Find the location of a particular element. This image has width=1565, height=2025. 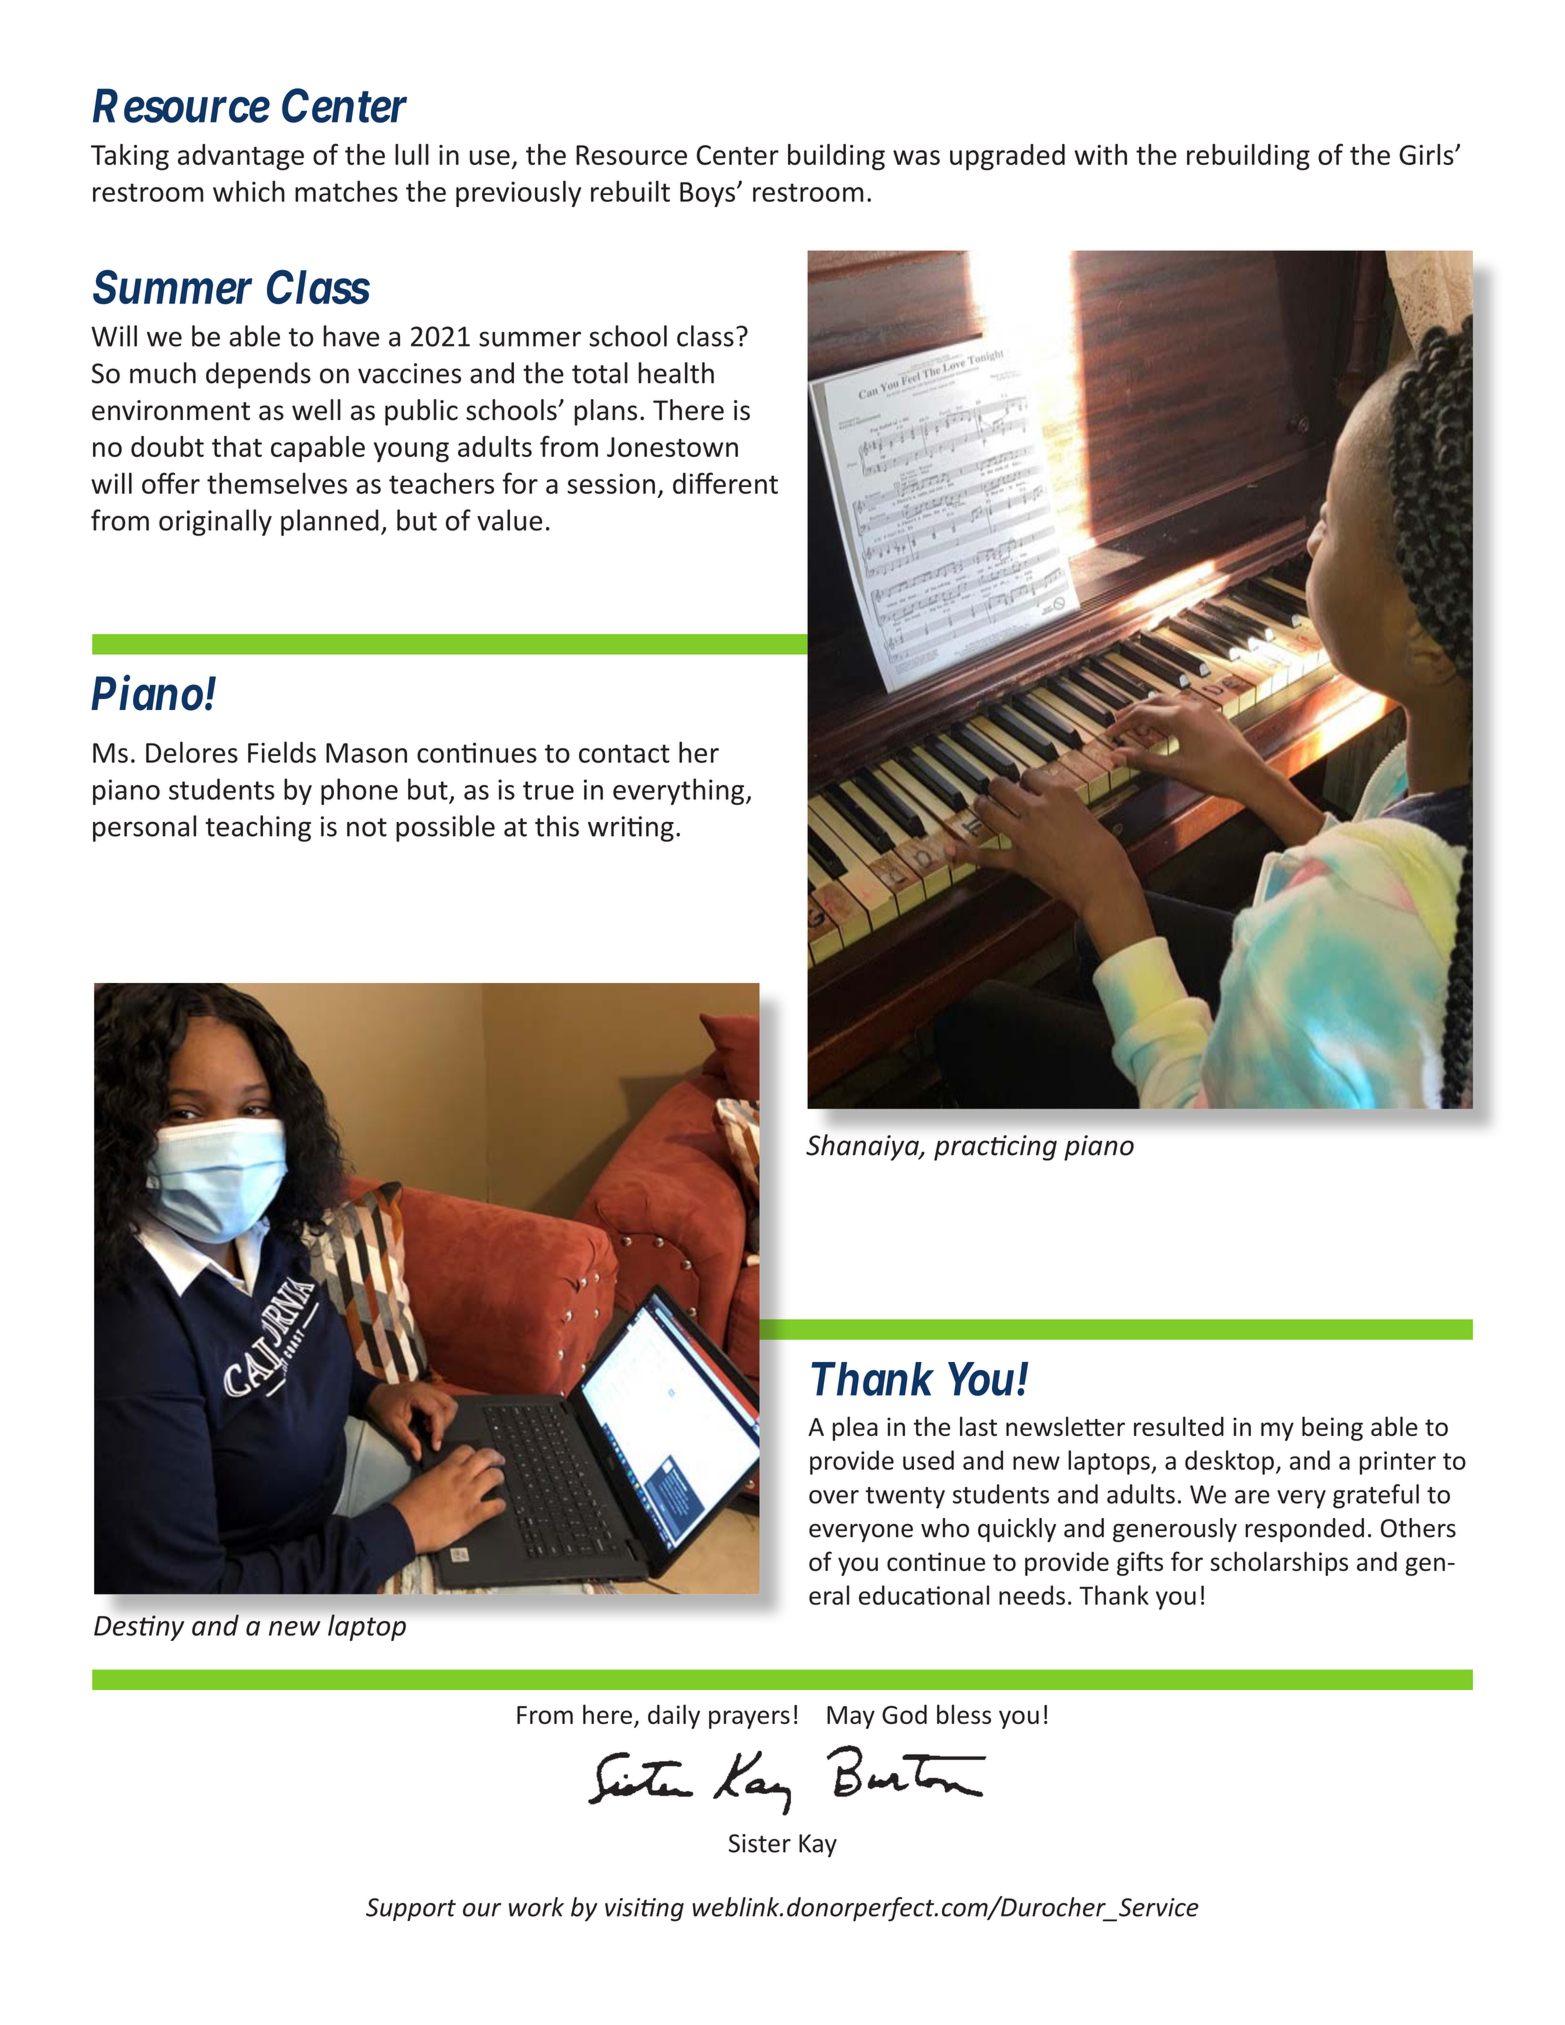

Sister is located at coordinates (760, 1843).
